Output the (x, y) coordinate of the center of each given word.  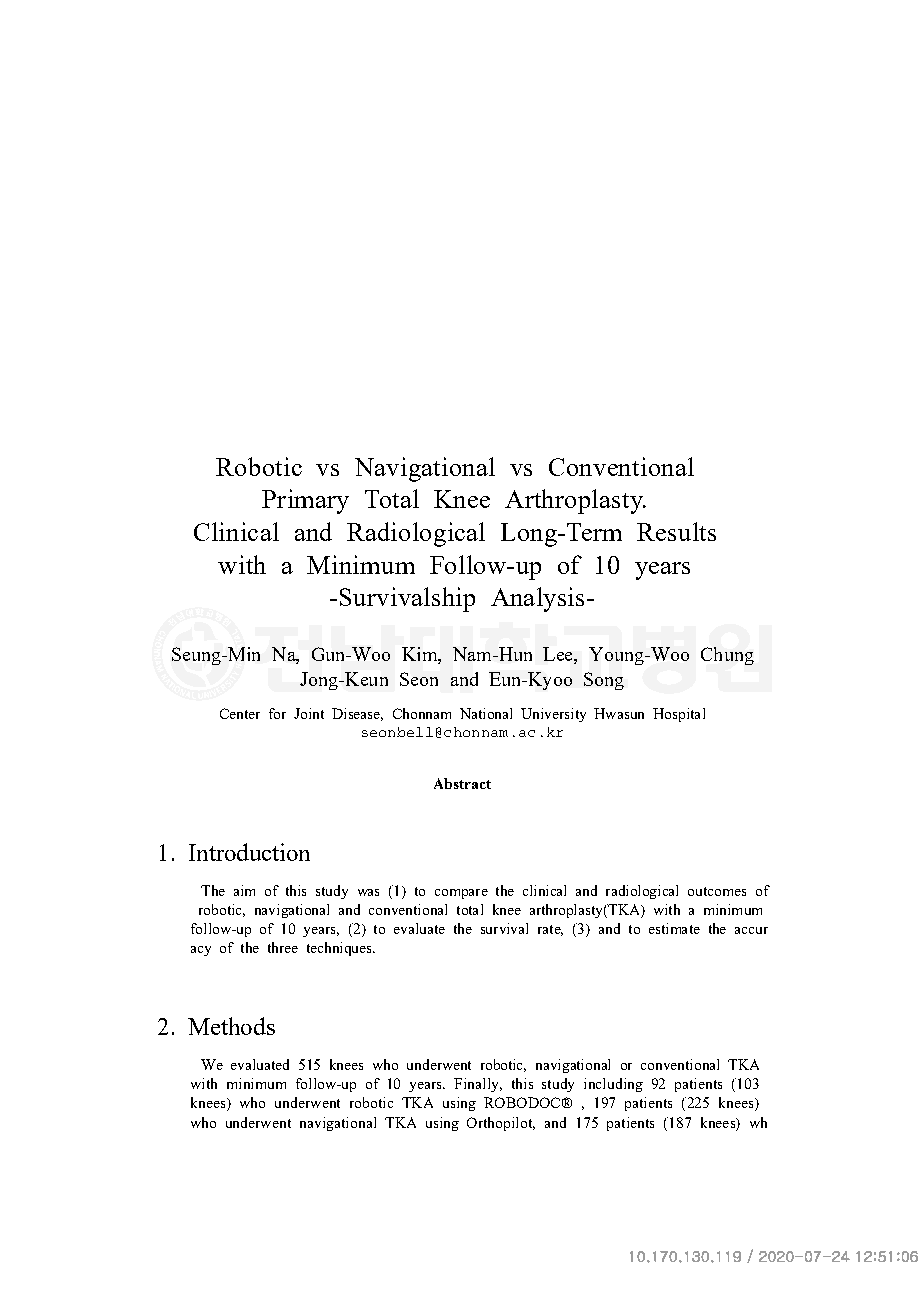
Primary (305, 501)
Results (676, 531)
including (613, 1085)
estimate (674, 928)
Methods (231, 1026)
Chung (727, 656)
